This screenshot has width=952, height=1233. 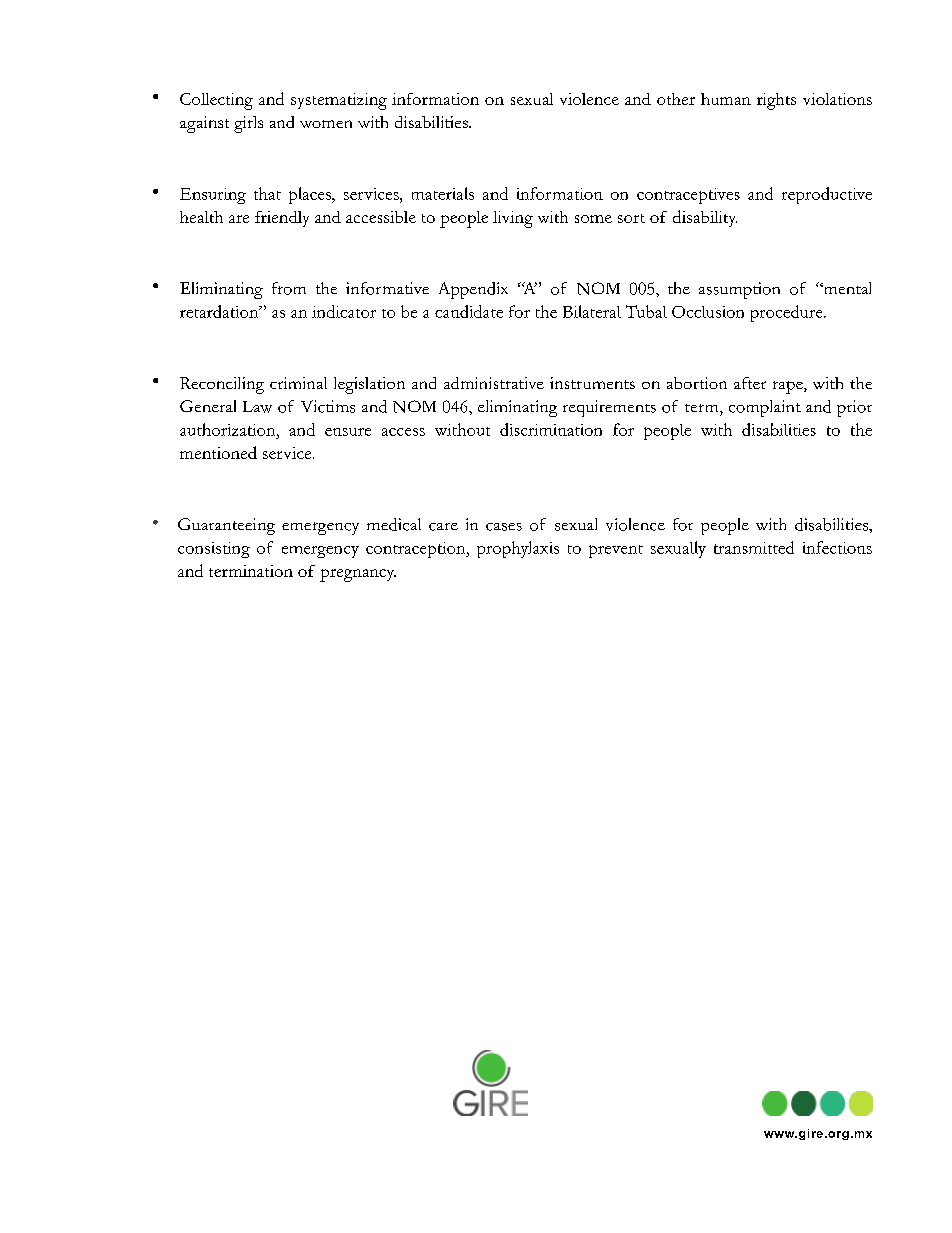 I want to click on complaint, so click(x=765, y=408).
